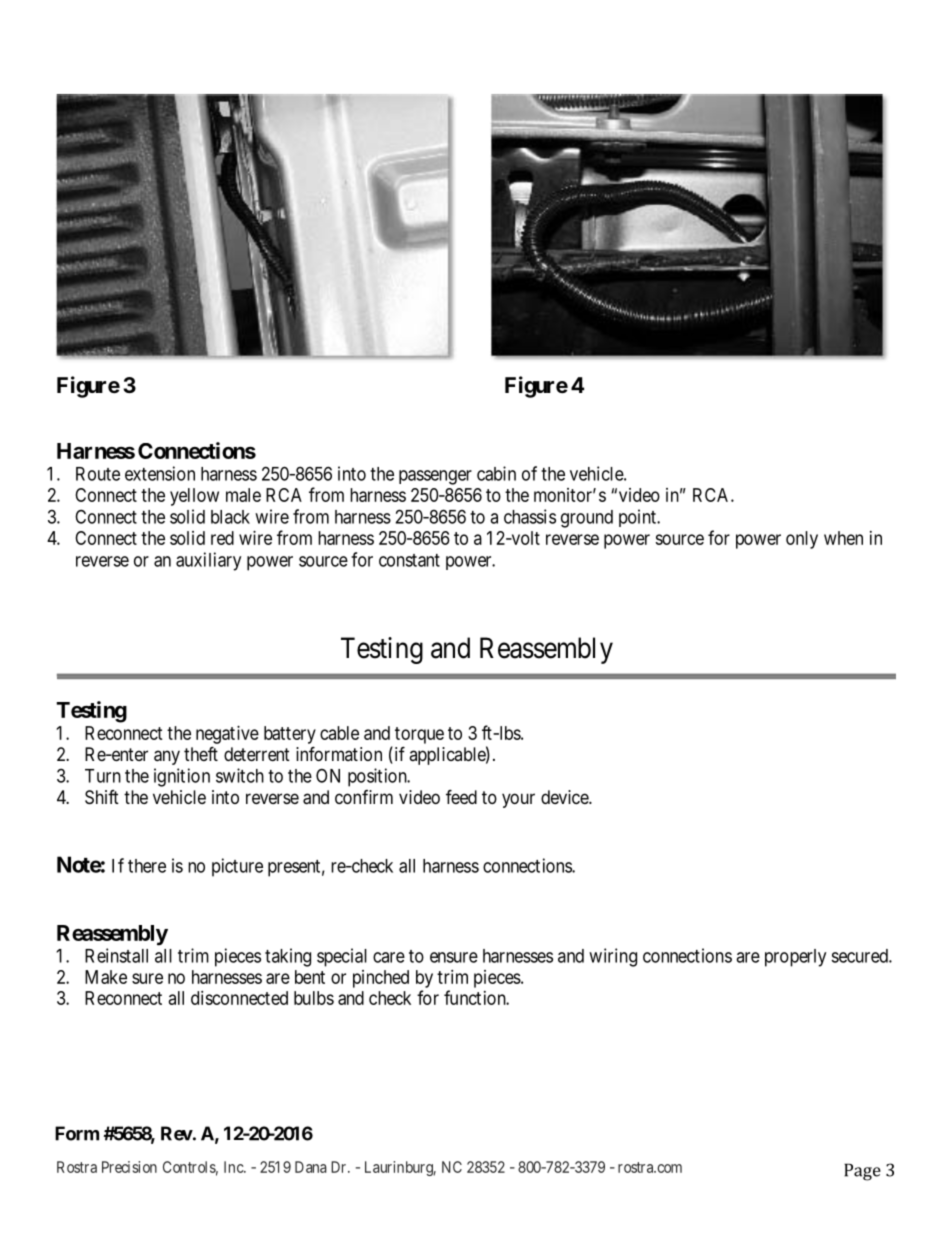 Image resolution: width=952 pixels, height=1233 pixels. What do you see at coordinates (129, 1167) in the screenshot?
I see `Precision` at bounding box center [129, 1167].
